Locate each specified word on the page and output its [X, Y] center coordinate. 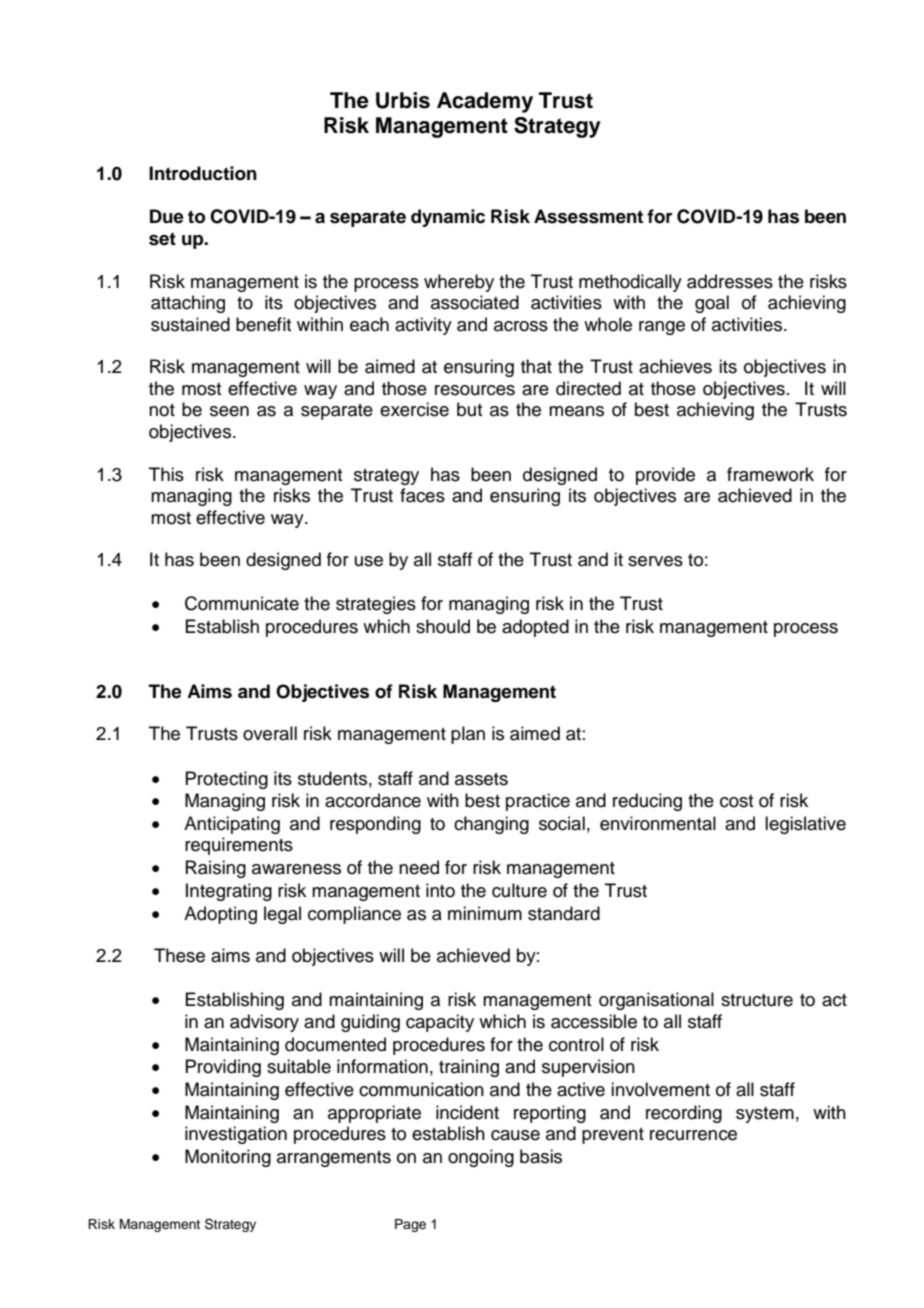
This [166, 474]
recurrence [693, 1135]
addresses [730, 281]
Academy [485, 102]
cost [736, 801]
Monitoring [228, 1158]
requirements [239, 846]
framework [770, 474]
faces [422, 495]
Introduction [203, 173]
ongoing [481, 1158]
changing [491, 825]
